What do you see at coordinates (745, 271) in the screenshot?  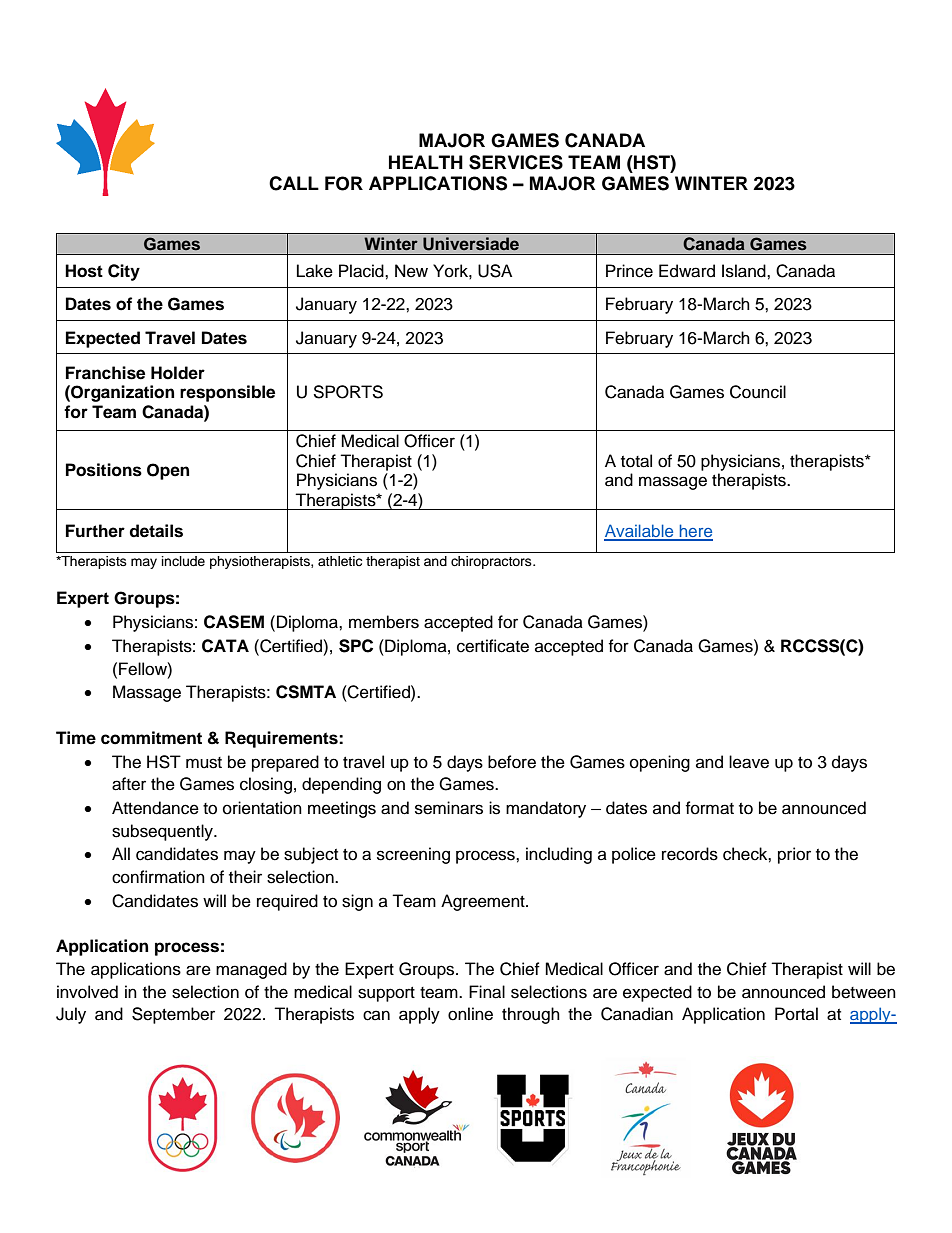 I see `Island` at bounding box center [745, 271].
